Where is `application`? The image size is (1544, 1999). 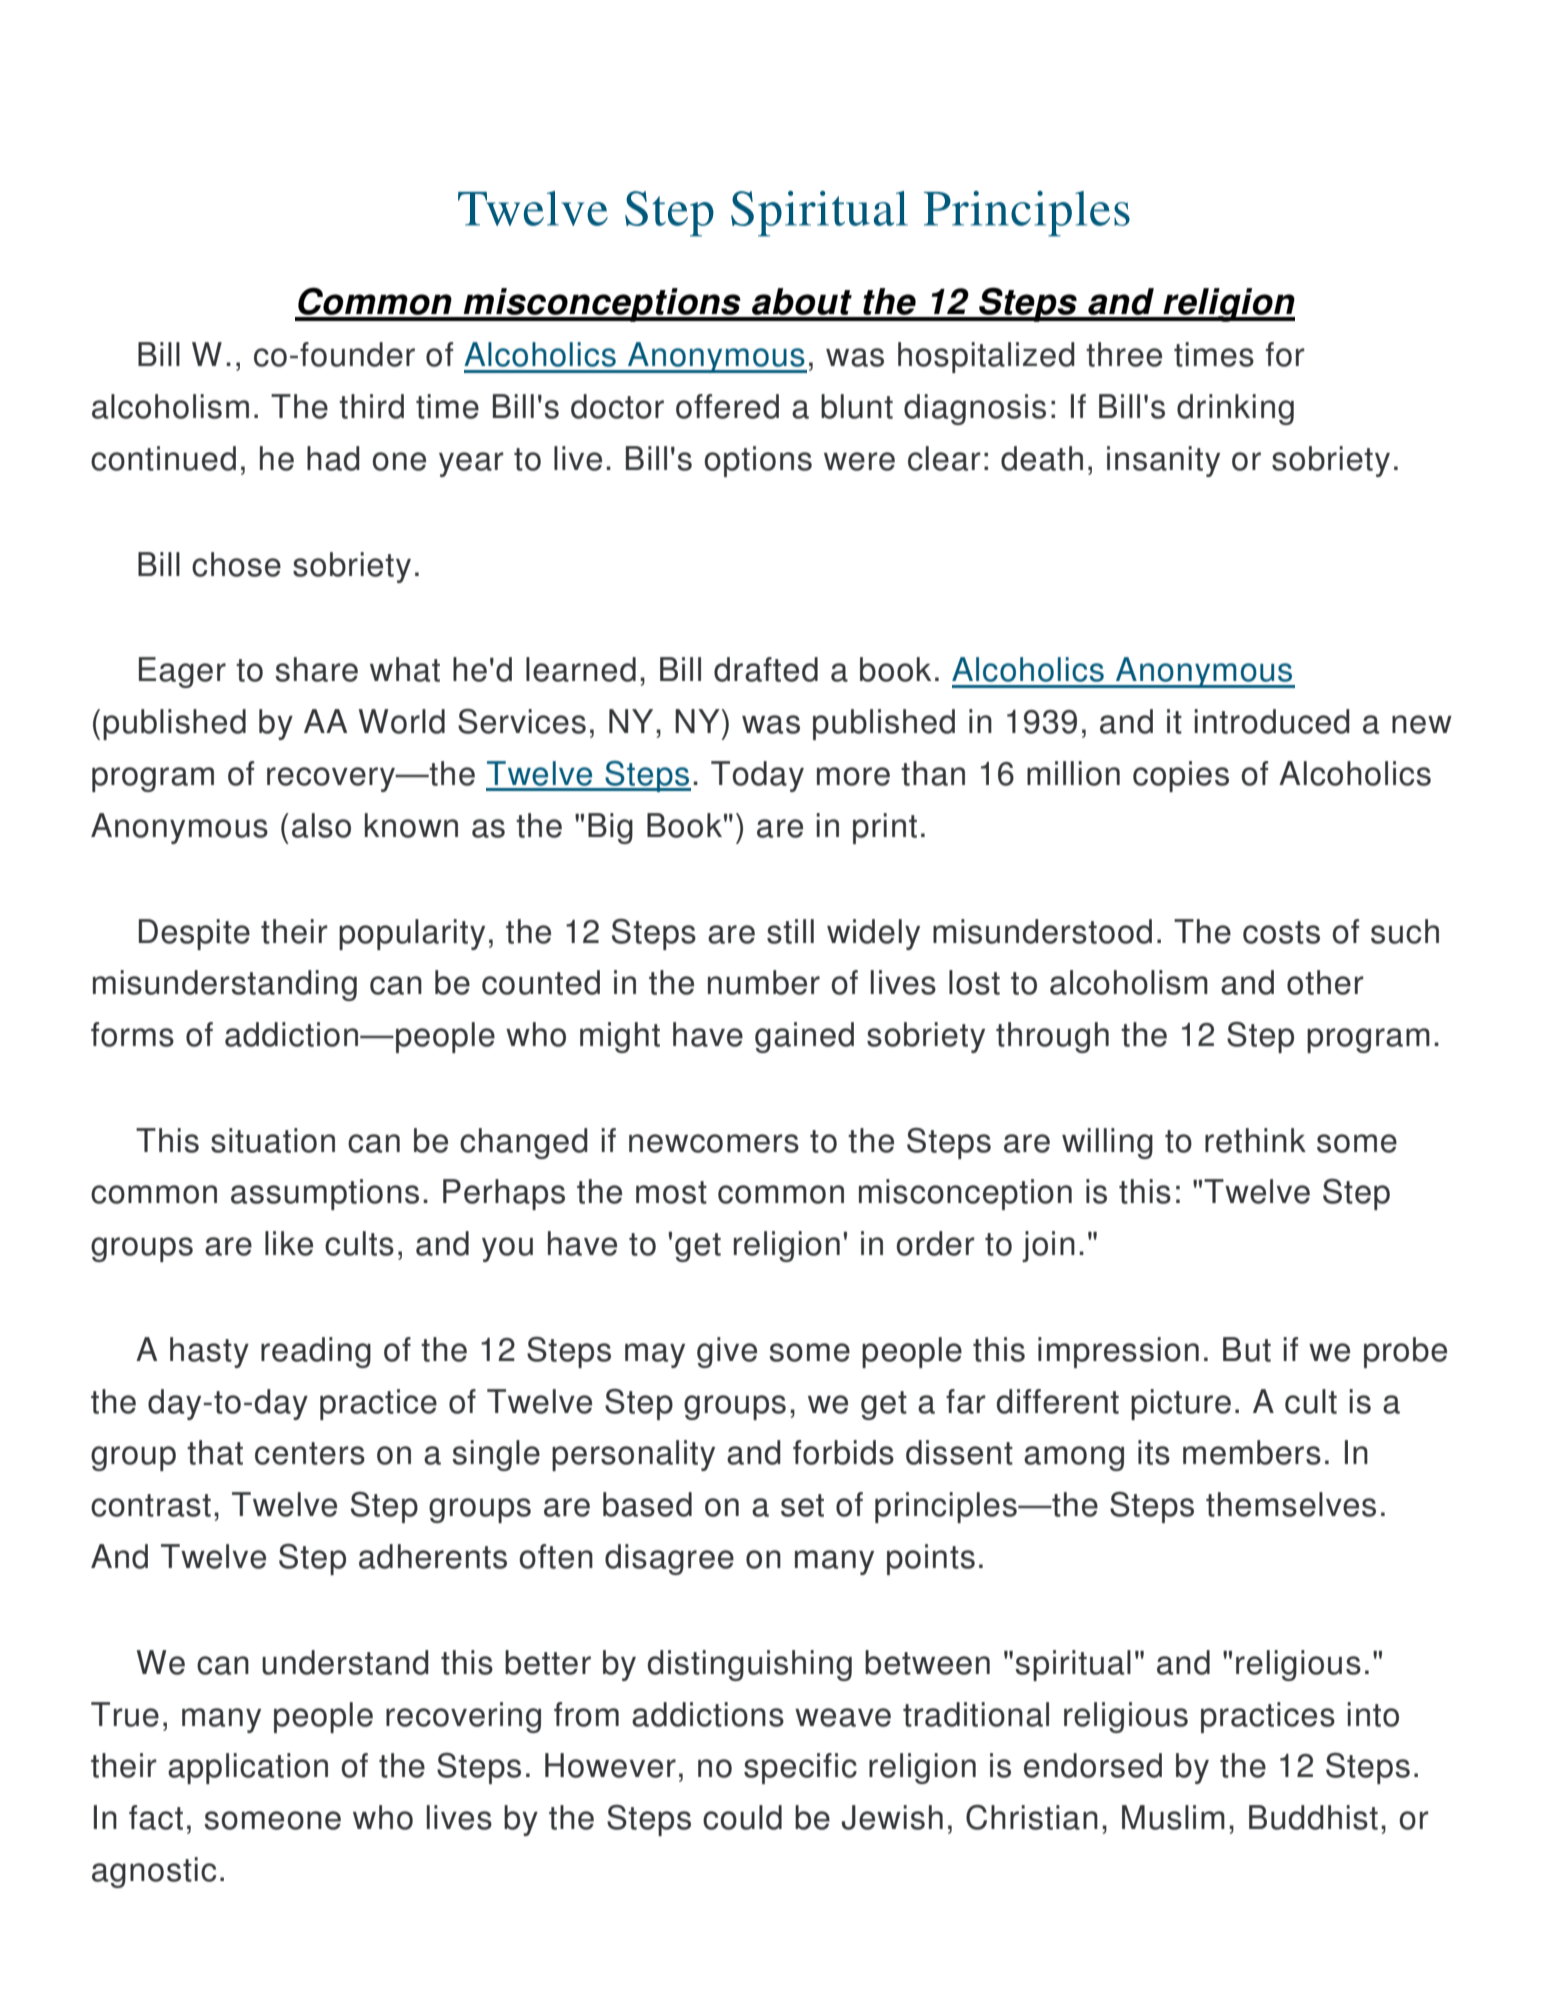 application is located at coordinates (248, 1768).
